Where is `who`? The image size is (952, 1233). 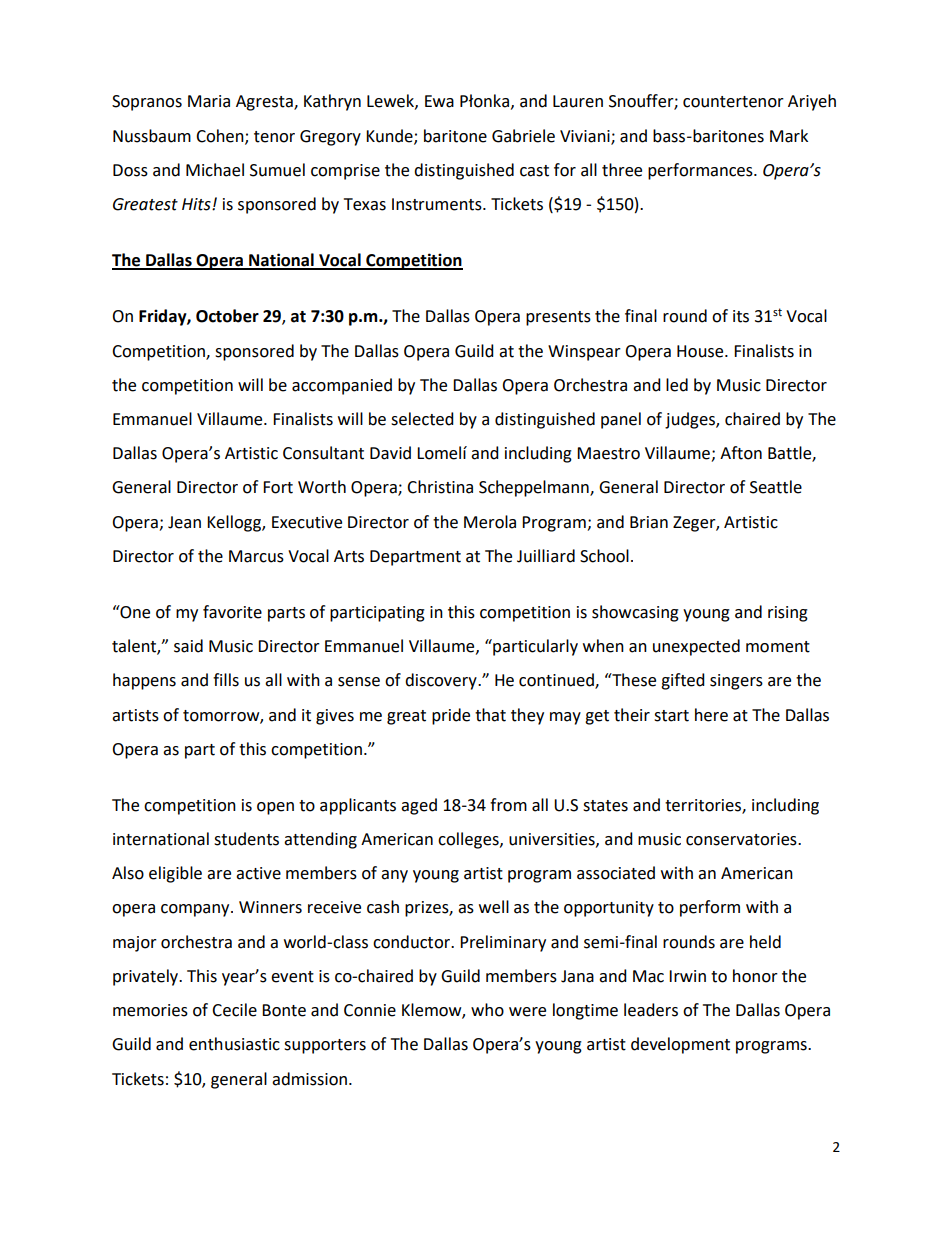 who is located at coordinates (487, 1010).
